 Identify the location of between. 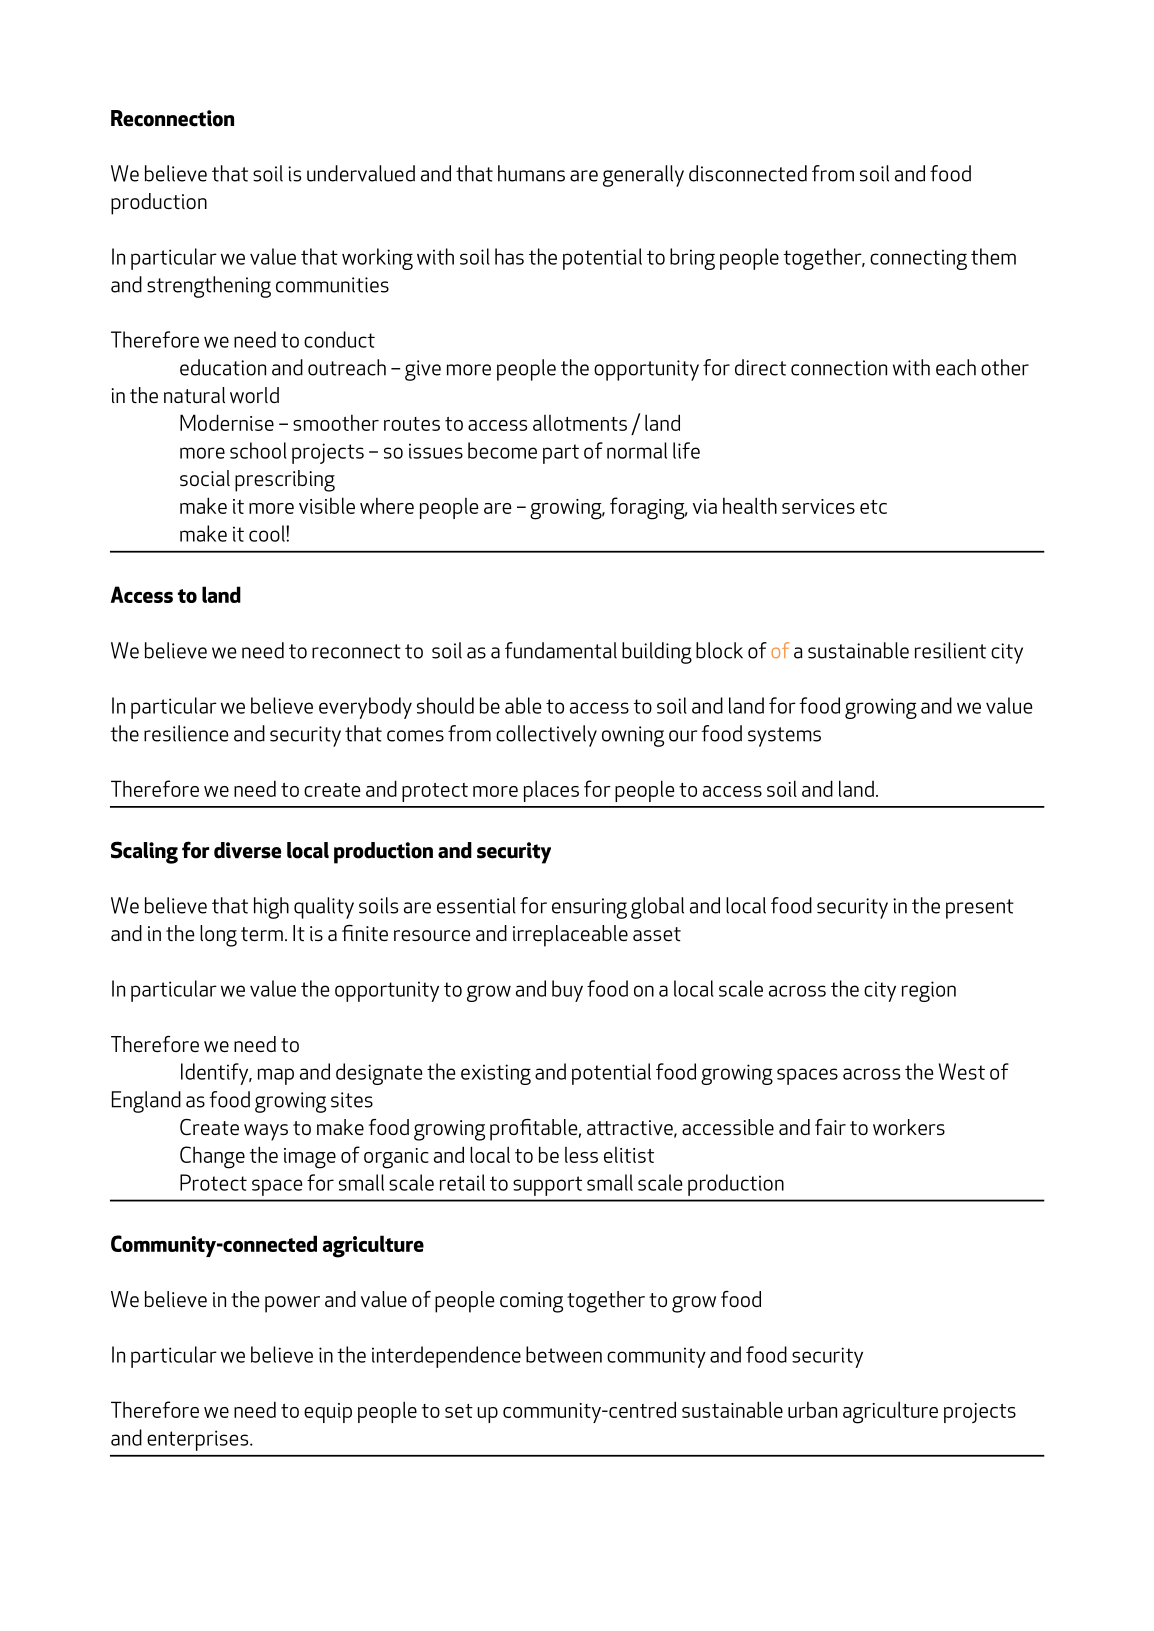
(564, 1354).
